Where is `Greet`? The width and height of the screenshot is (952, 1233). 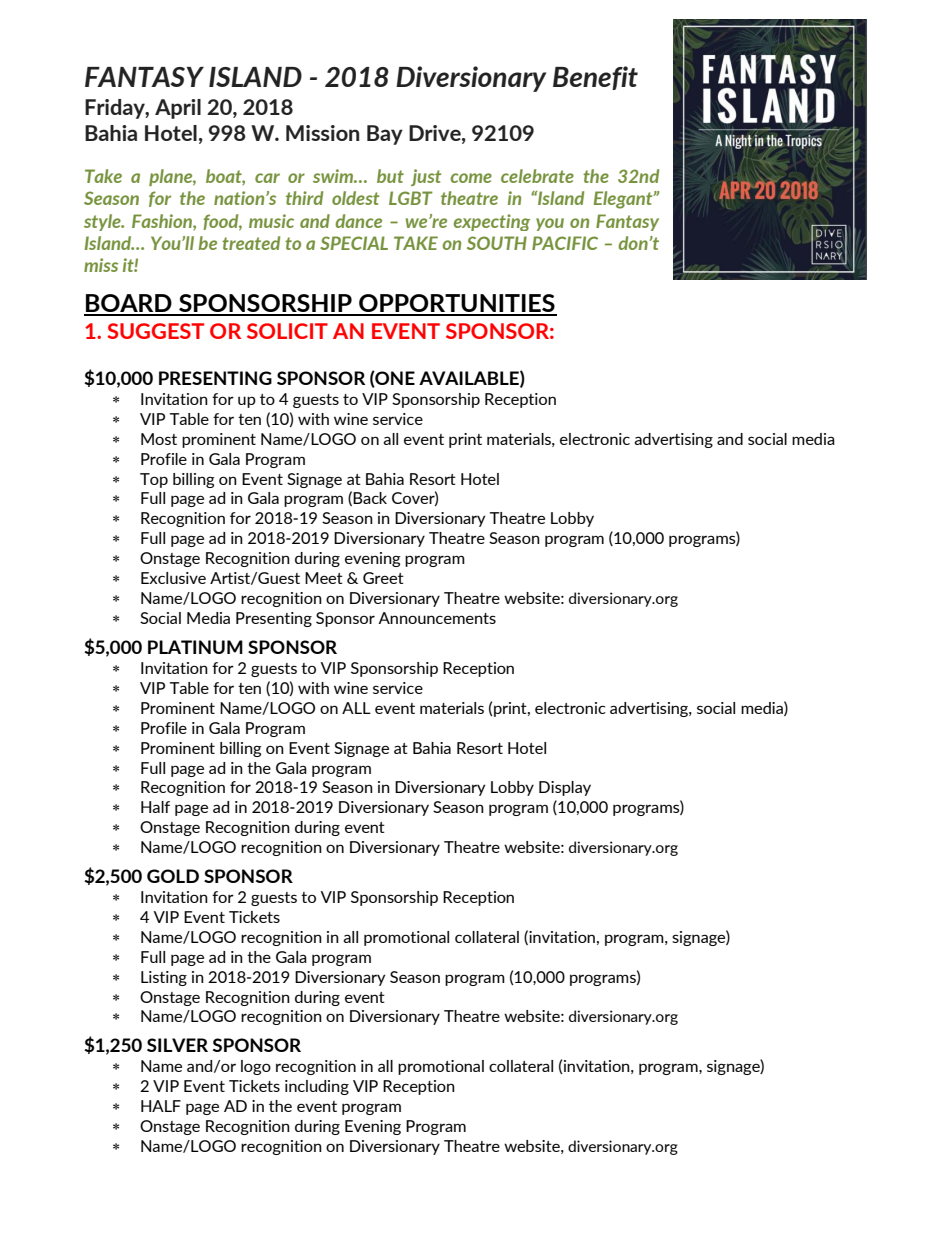
Greet is located at coordinates (383, 578).
